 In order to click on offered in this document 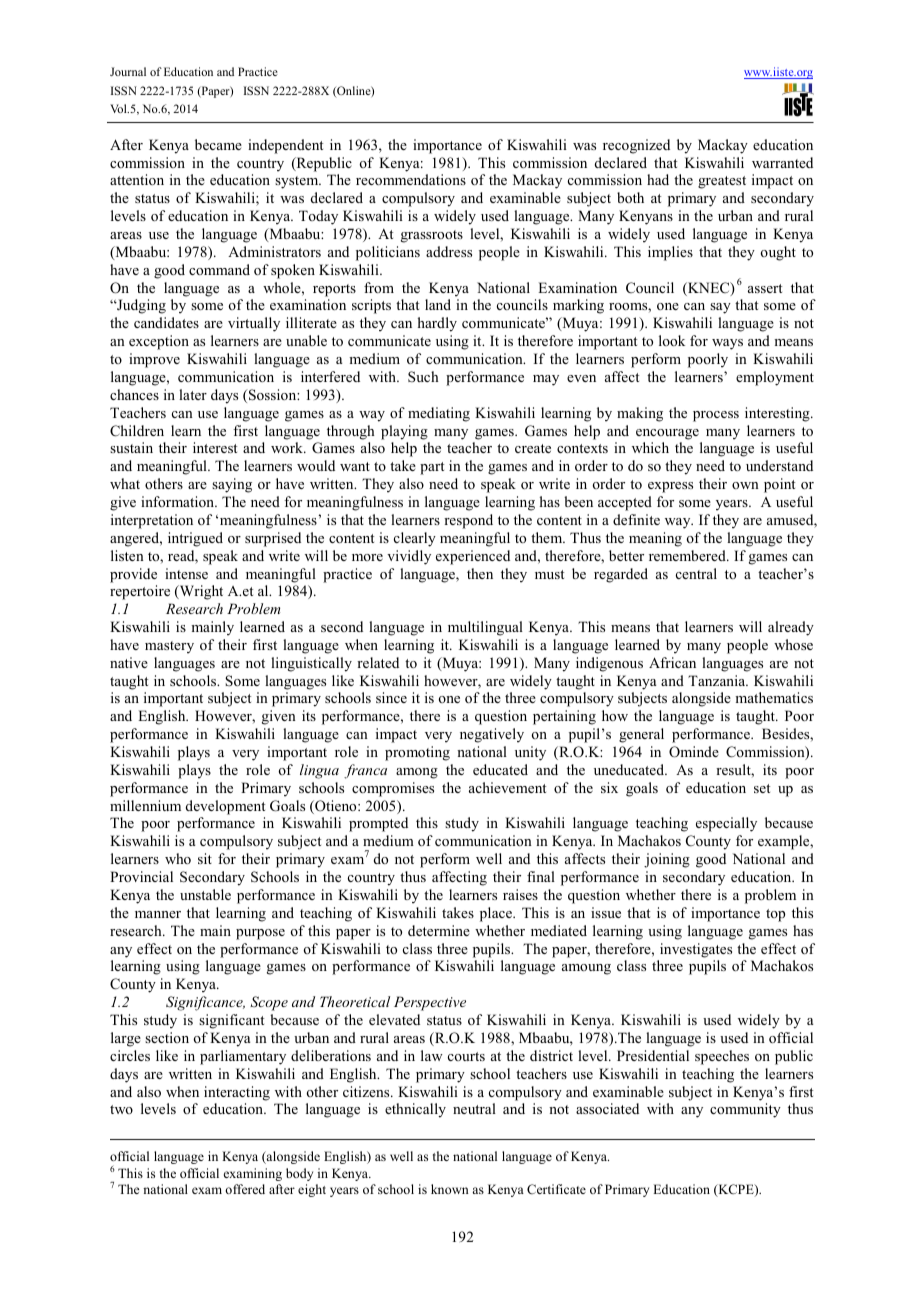, I will do `click(245, 1189)`.
